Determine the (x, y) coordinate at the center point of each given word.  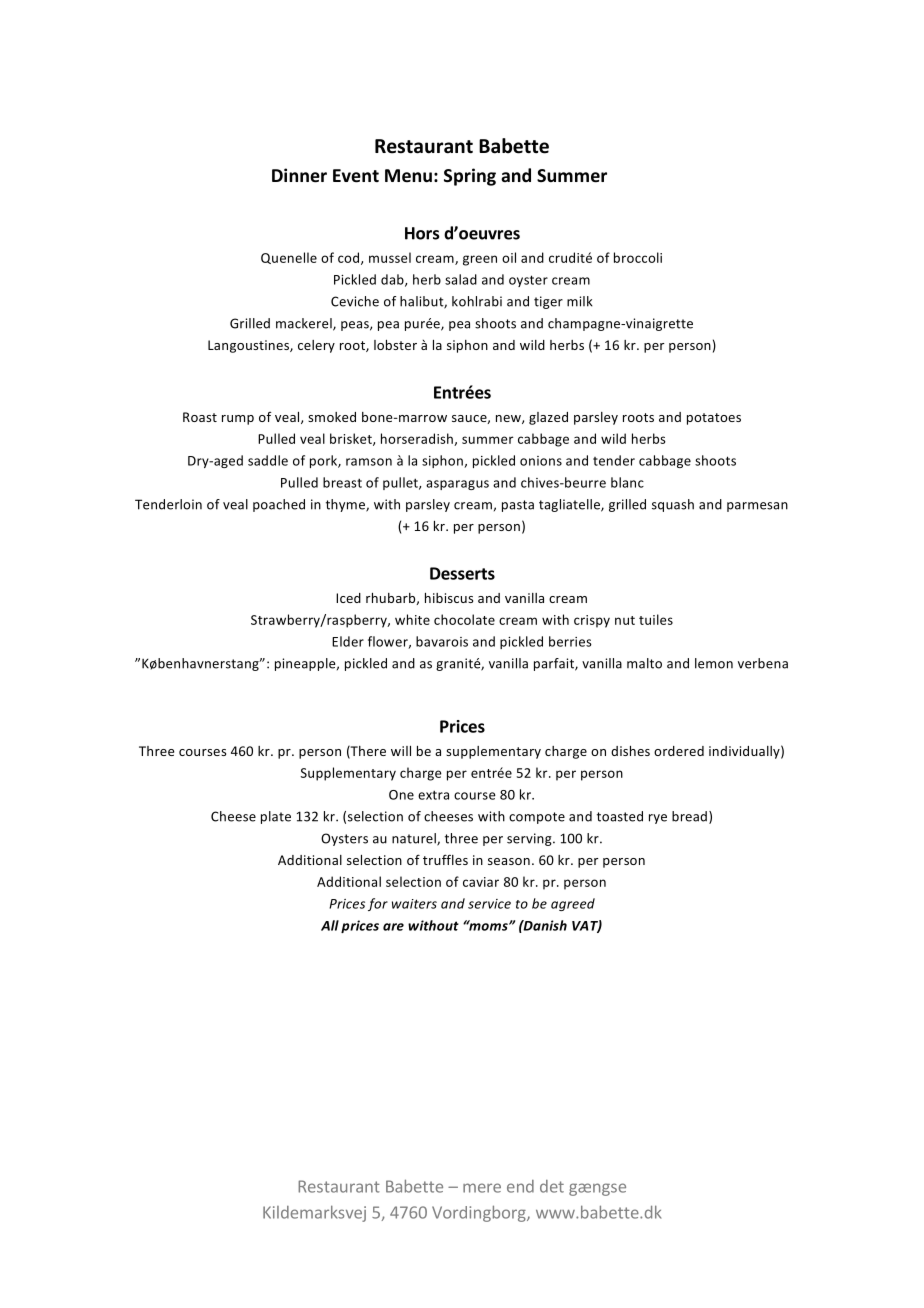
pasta (518, 506)
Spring (470, 177)
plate (276, 817)
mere (482, 1188)
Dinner (299, 175)
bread (691, 817)
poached (279, 505)
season (509, 861)
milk (580, 301)
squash (673, 505)
